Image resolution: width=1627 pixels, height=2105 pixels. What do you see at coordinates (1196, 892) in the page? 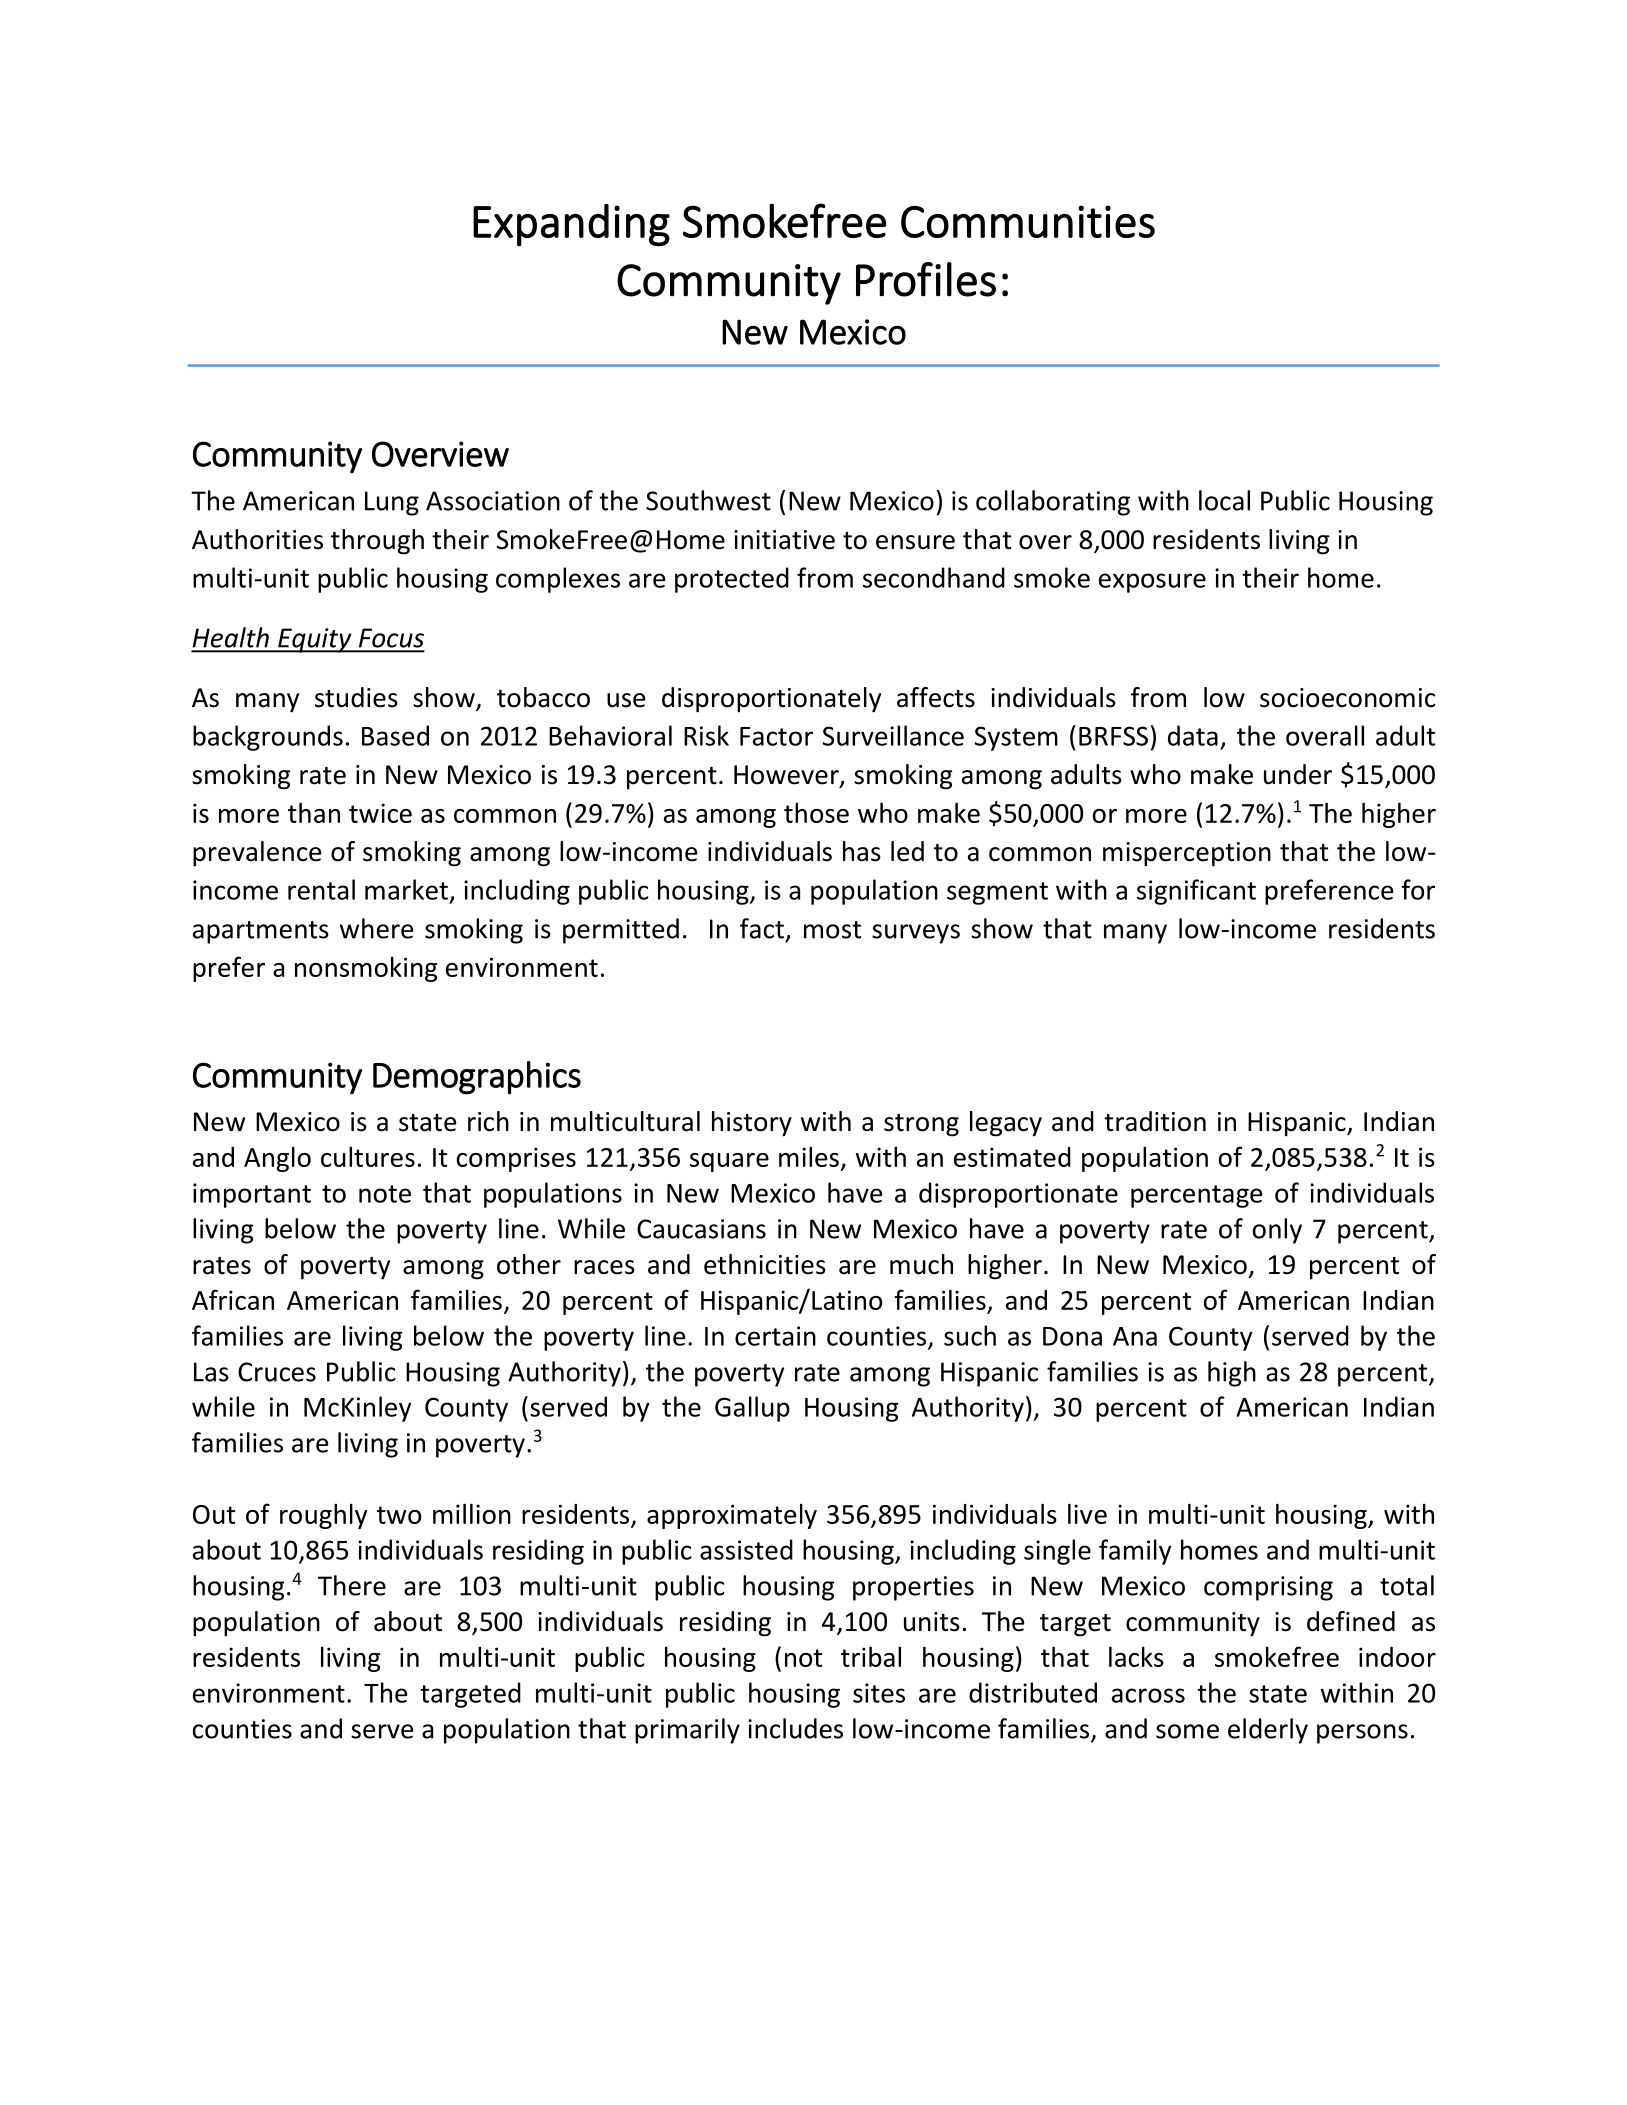
I see `significant` at bounding box center [1196, 892].
